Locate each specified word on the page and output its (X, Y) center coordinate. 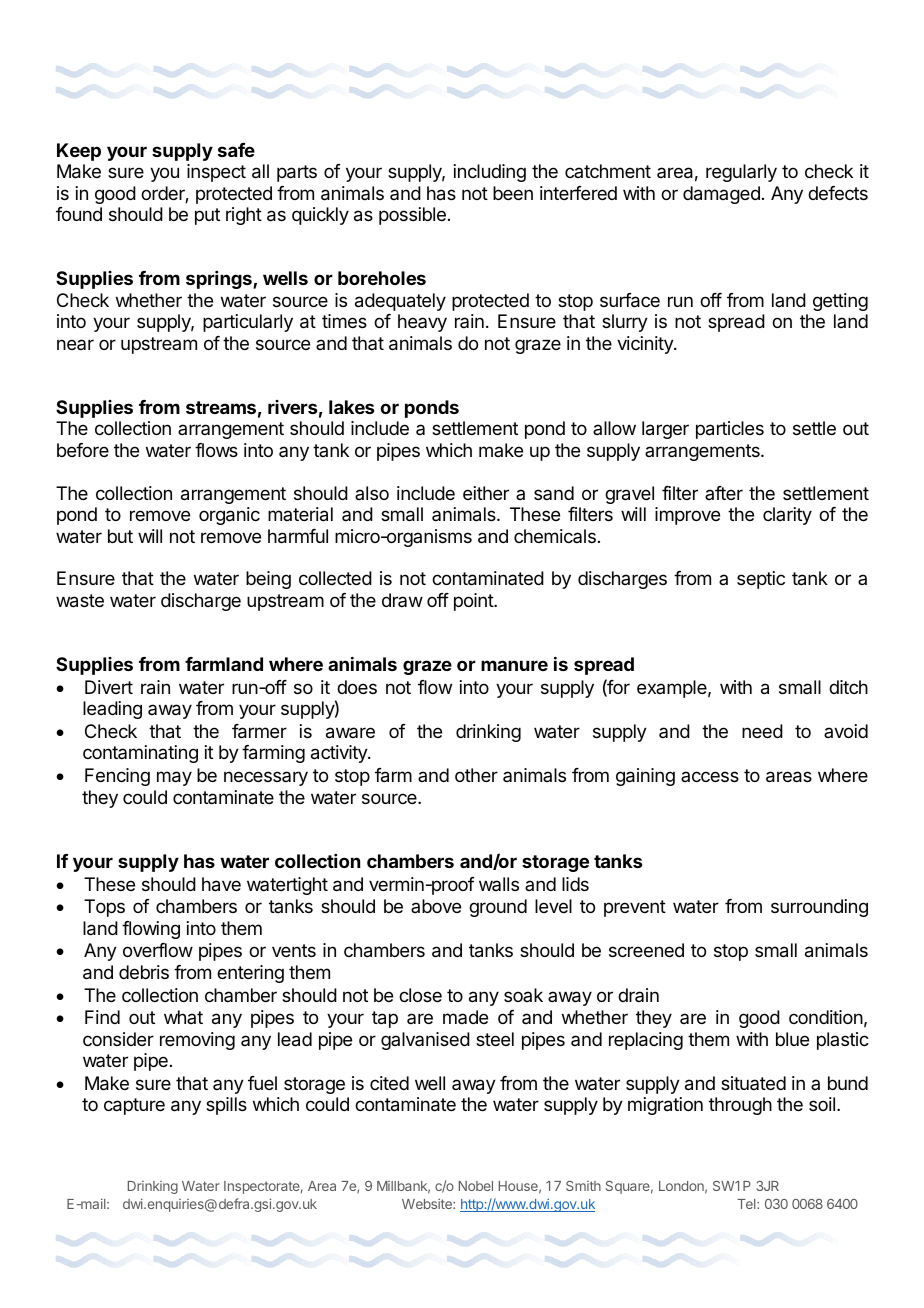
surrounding (819, 908)
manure (514, 665)
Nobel (476, 1186)
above (436, 906)
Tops (104, 908)
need (762, 731)
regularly (741, 173)
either (486, 493)
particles (730, 430)
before (83, 450)
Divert (109, 687)
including (490, 173)
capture (134, 1106)
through (740, 1106)
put (207, 216)
